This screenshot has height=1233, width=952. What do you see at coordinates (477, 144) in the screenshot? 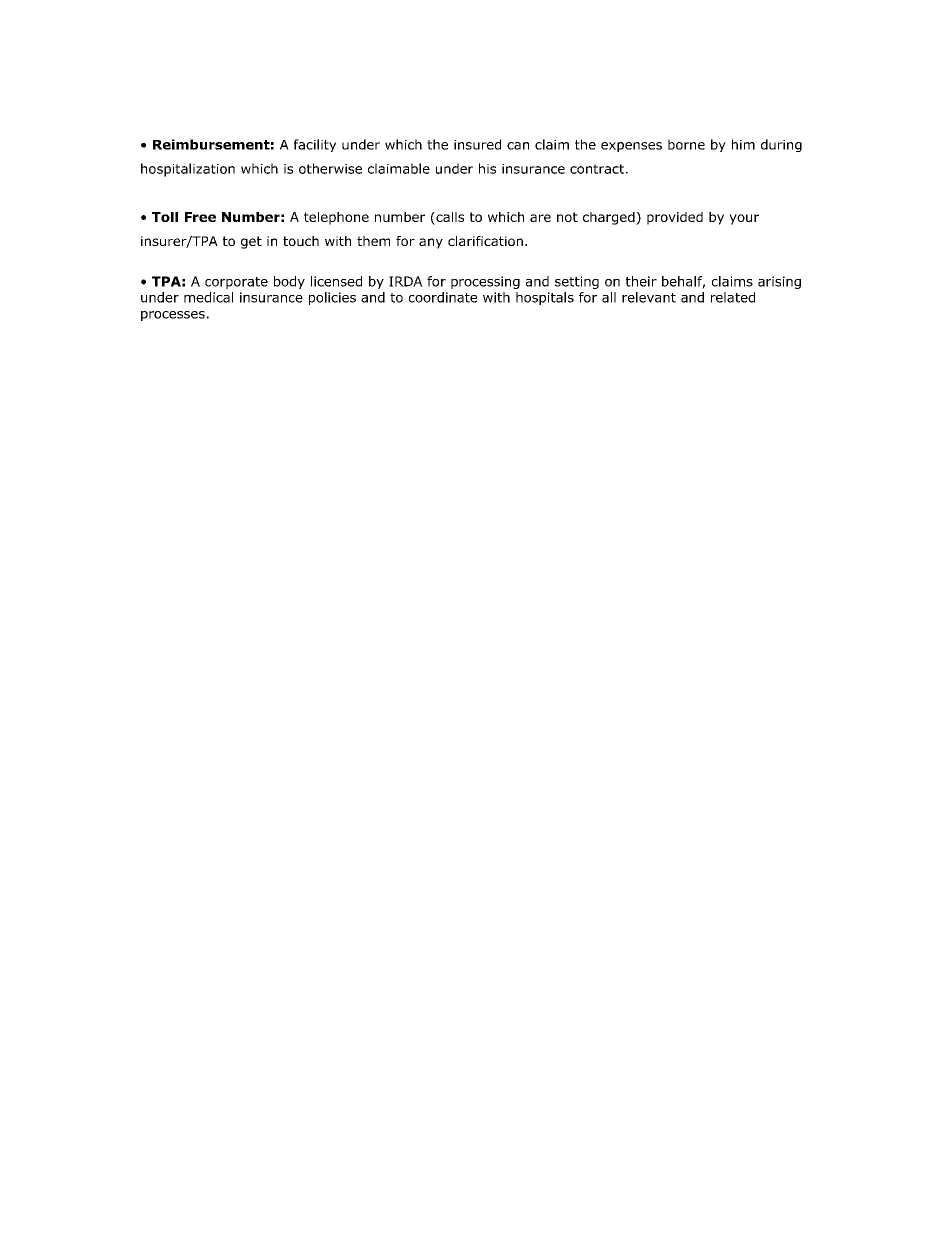
I see `insured` at bounding box center [477, 144].
